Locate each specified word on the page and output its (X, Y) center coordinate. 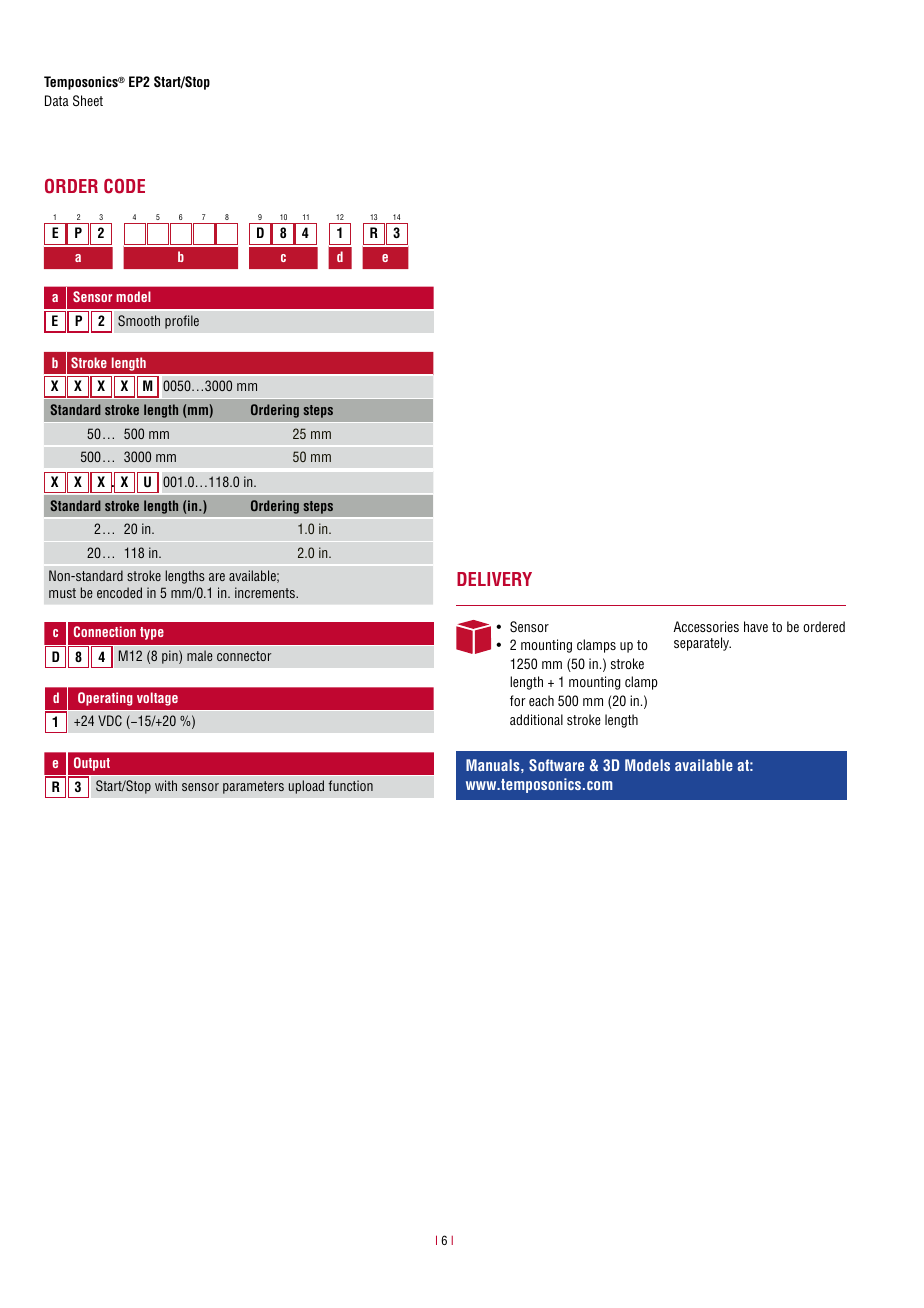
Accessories (706, 626)
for (518, 700)
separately (702, 644)
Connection (105, 631)
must (62, 593)
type (152, 633)
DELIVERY (494, 579)
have (756, 626)
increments (266, 592)
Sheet (88, 100)
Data (57, 100)
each (541, 700)
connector (244, 656)
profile (182, 322)
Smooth (139, 320)
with (166, 785)
